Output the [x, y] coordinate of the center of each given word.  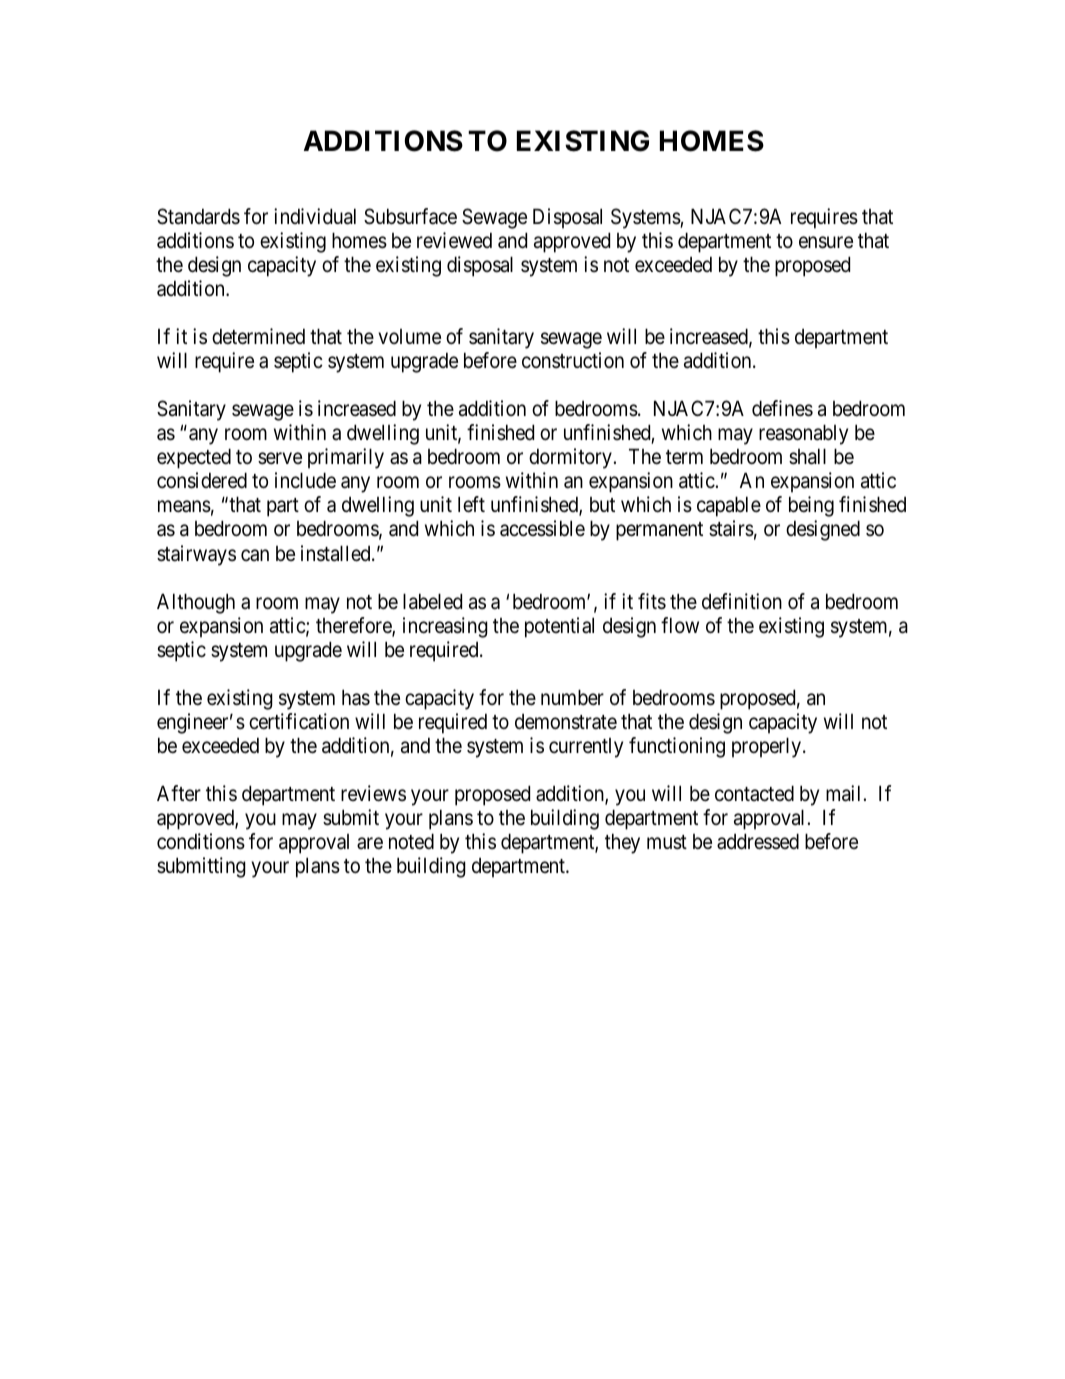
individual [315, 216]
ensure [826, 243]
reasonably [803, 434]
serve [280, 459]
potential [559, 627]
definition [742, 601]
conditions [201, 841]
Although [196, 603]
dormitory [570, 458]
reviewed [454, 240]
